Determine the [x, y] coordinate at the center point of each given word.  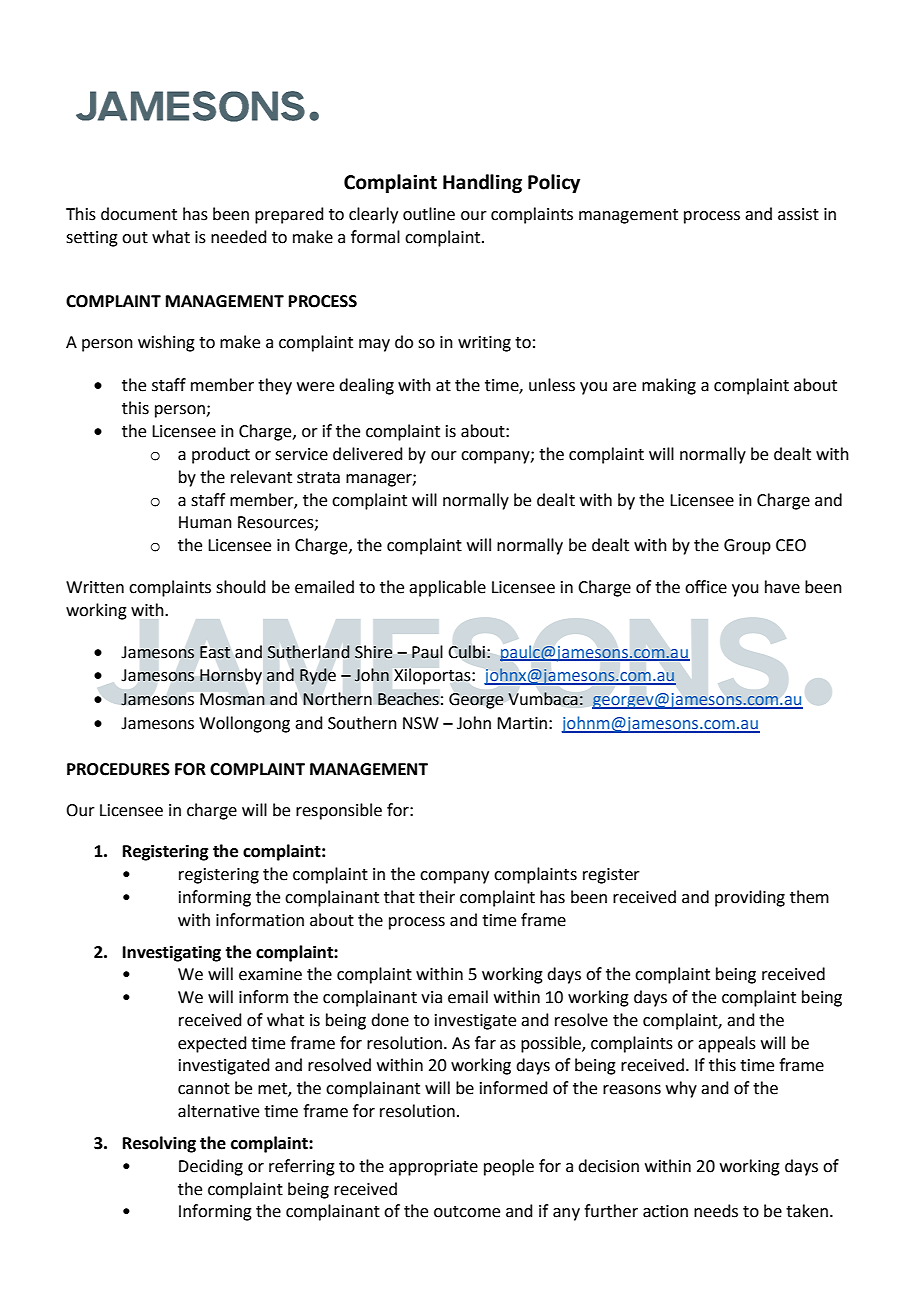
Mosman [232, 699]
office [706, 587]
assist [798, 214]
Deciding [211, 1167]
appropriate [433, 1168]
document [139, 214]
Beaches [408, 699]
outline [429, 214]
